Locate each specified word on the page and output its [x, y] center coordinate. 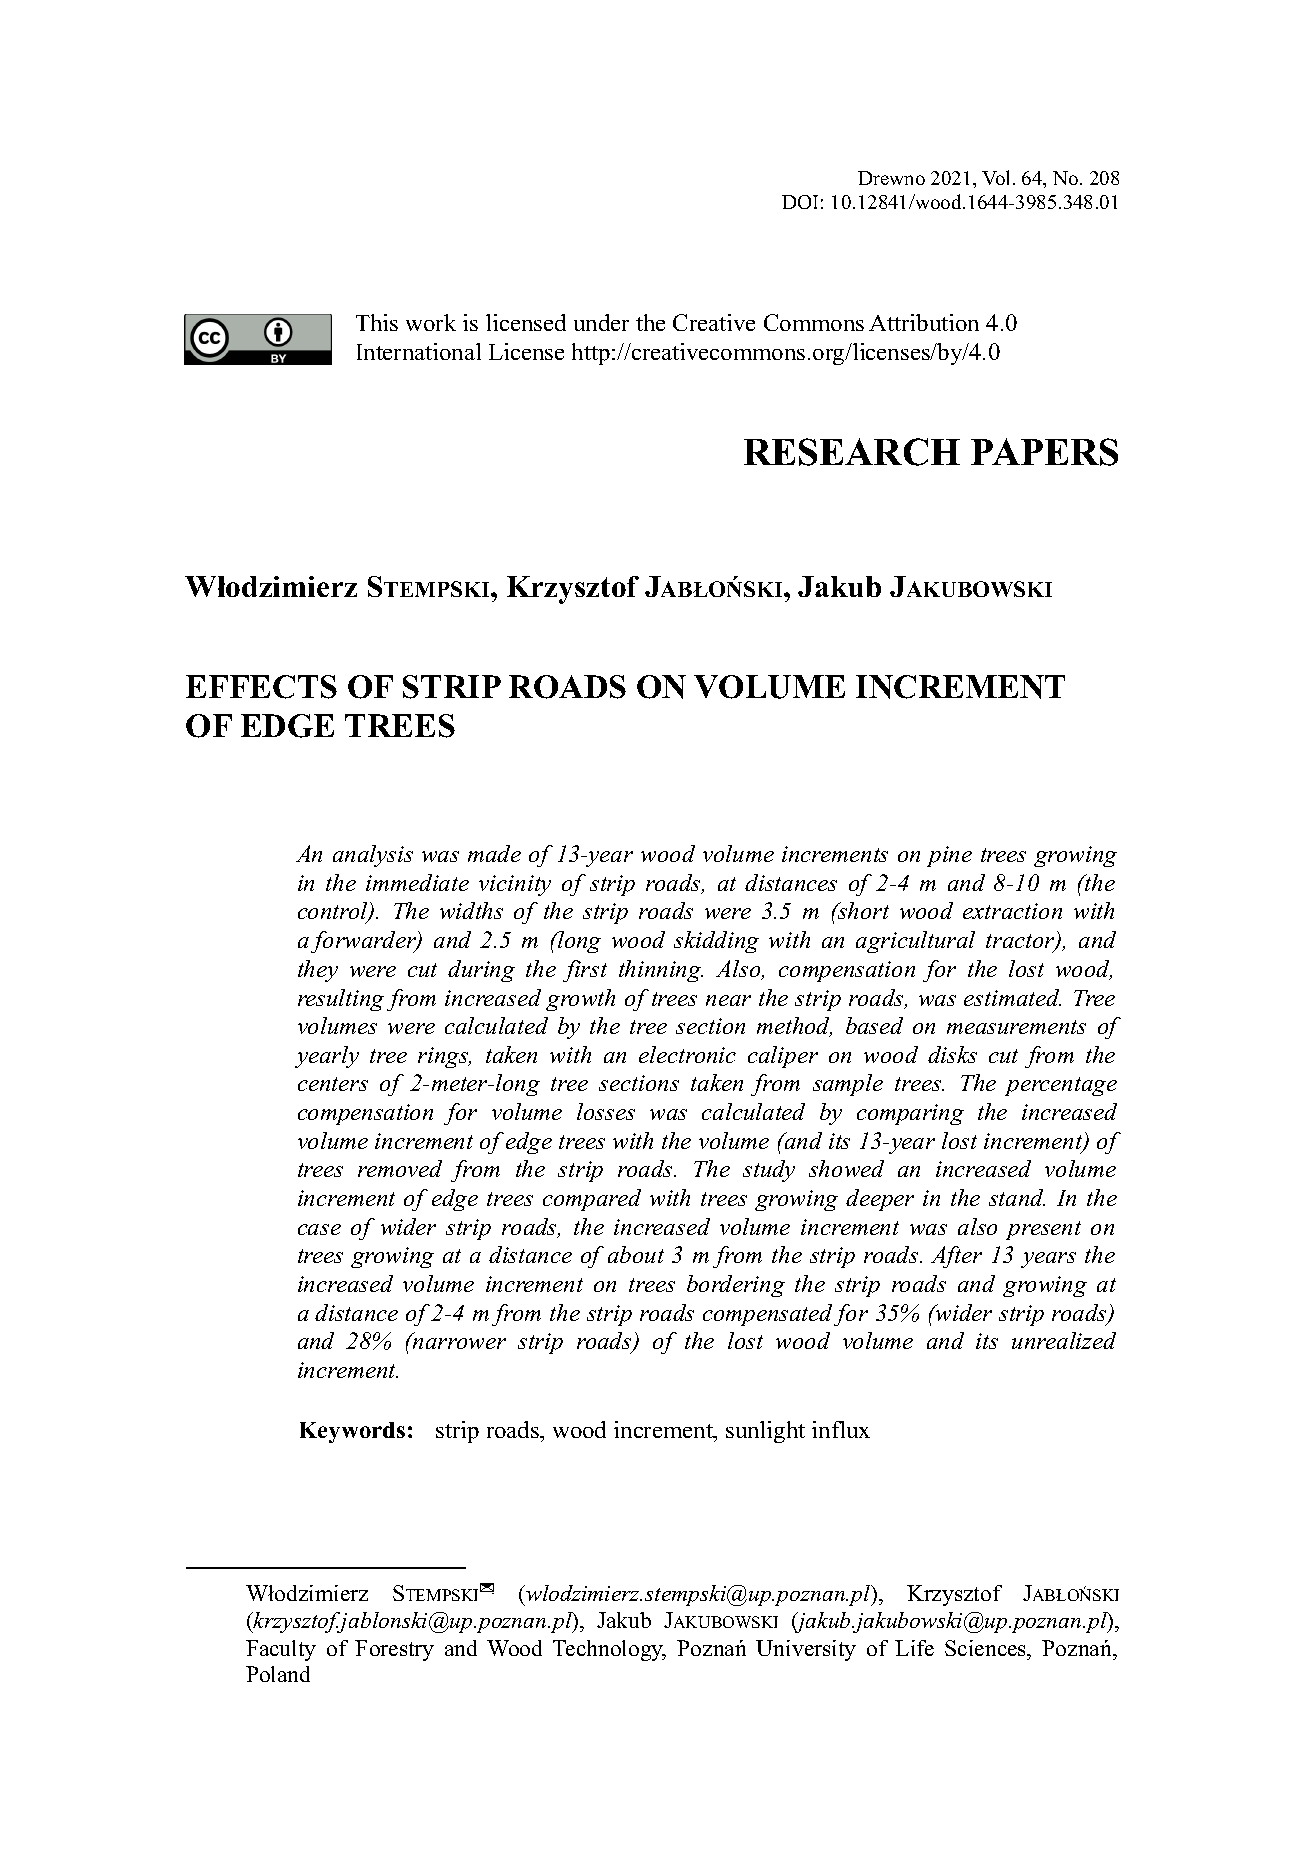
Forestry [394, 1650]
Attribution [924, 322]
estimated [1012, 997]
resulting [341, 1000]
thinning [661, 971]
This [377, 322]
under [601, 322]
